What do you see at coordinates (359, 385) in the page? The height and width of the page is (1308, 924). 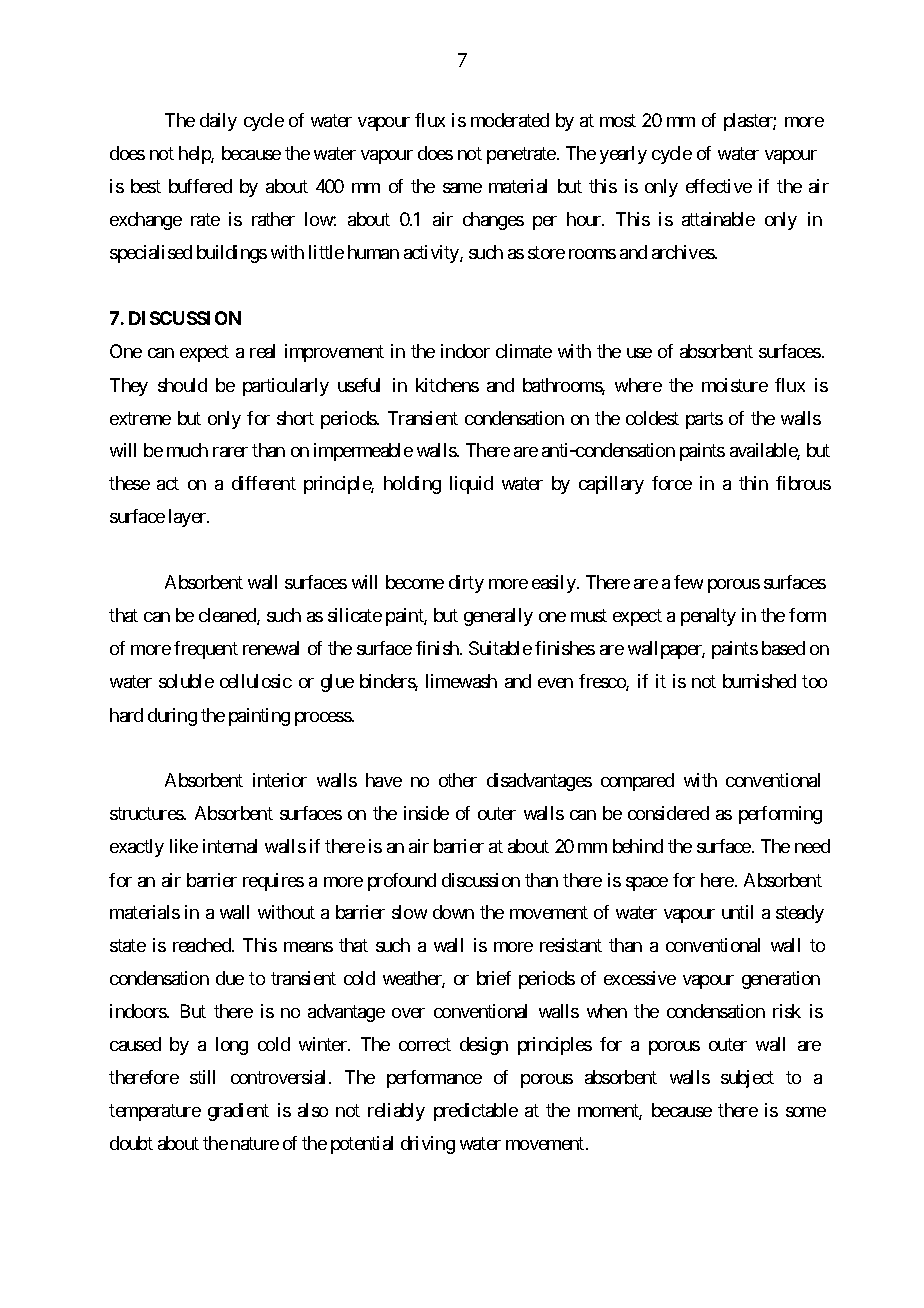 I see `useful` at bounding box center [359, 385].
